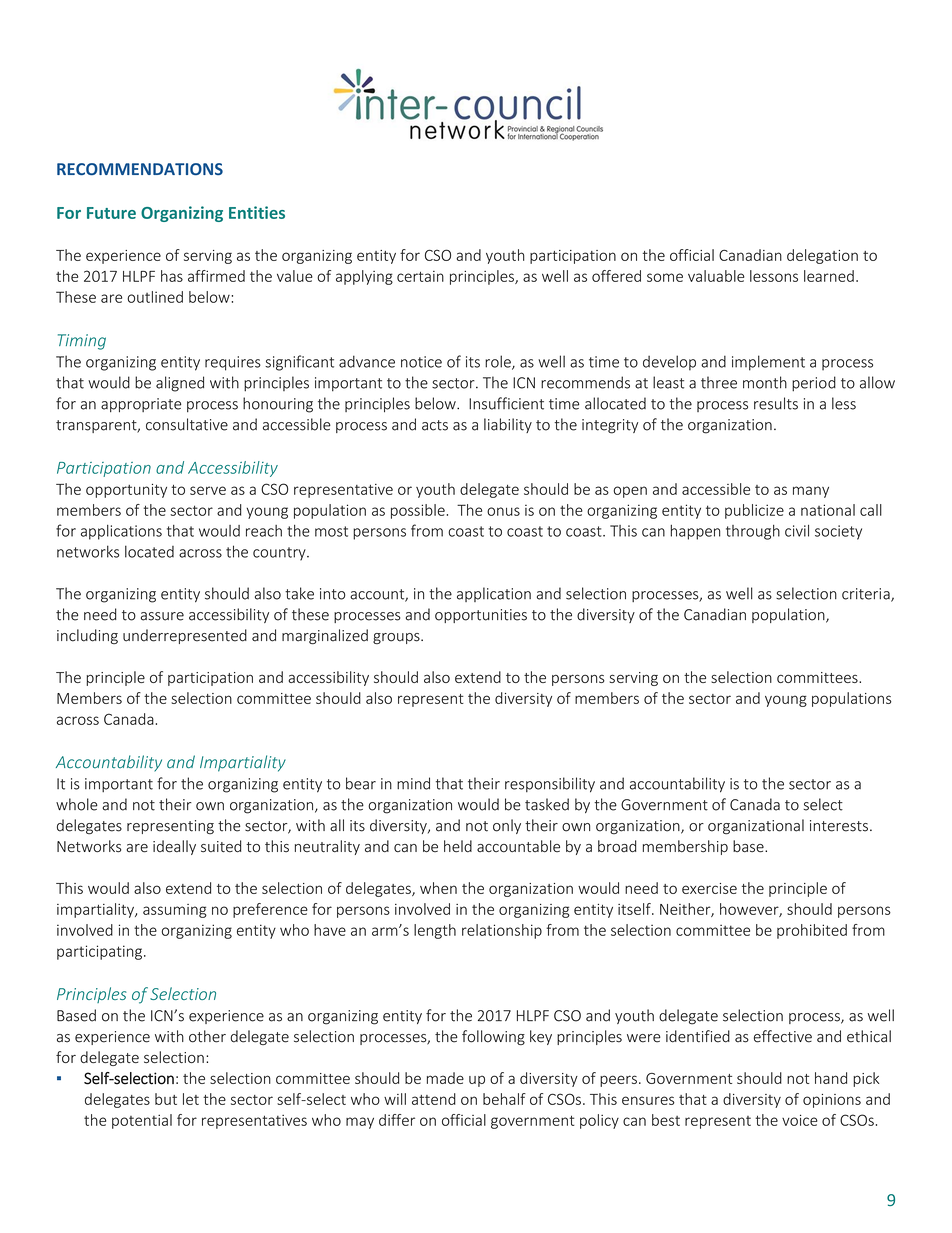 This document has height=1233, width=952. Describe the element at coordinates (481, 616) in the document. I see `opportunities` at that location.
